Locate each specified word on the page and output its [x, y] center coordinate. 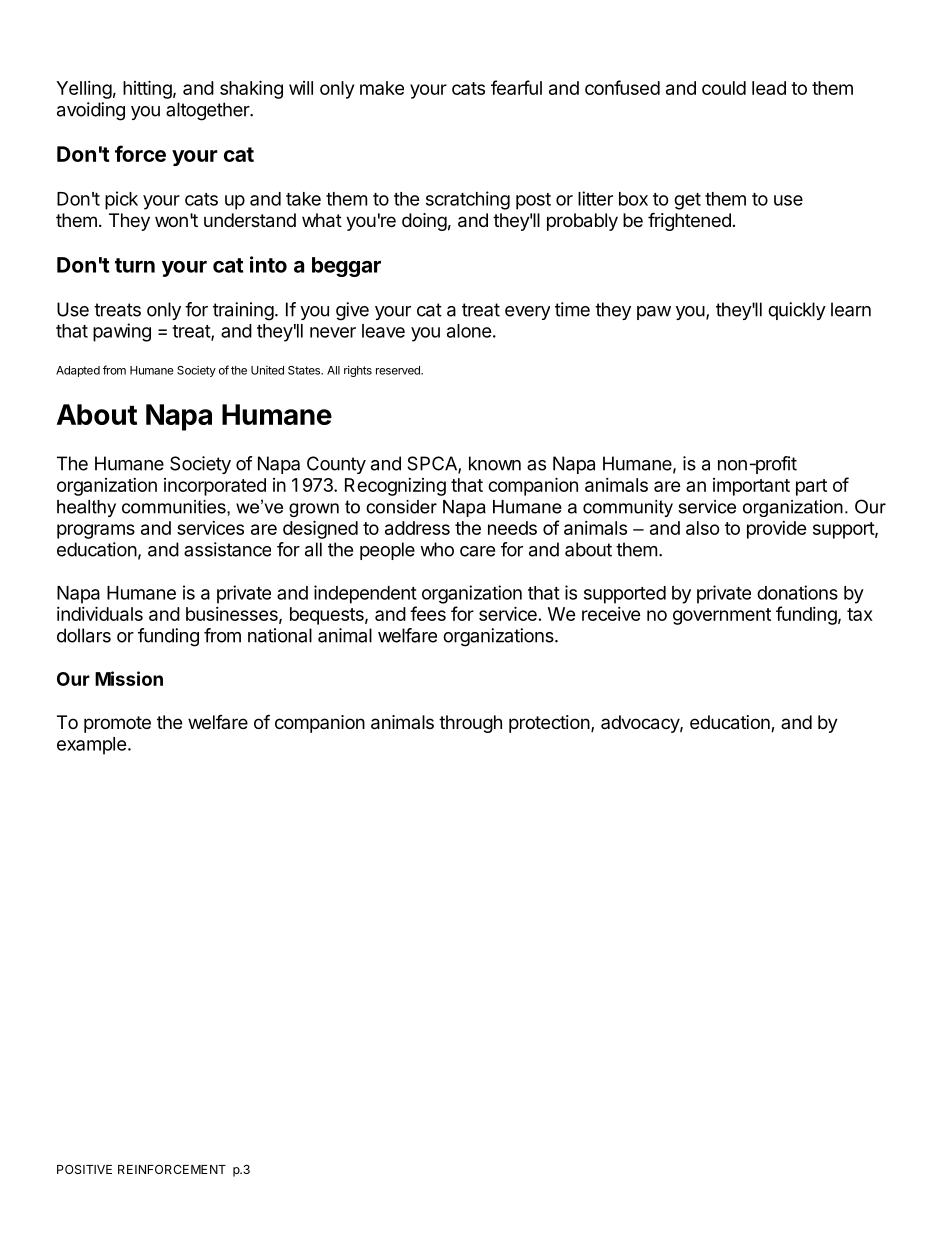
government [722, 616]
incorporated [215, 487]
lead [769, 88]
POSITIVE [84, 1169]
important [751, 487]
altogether [208, 111]
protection [549, 724]
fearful [516, 87]
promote [117, 724]
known [495, 463]
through [470, 724]
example [92, 746]
